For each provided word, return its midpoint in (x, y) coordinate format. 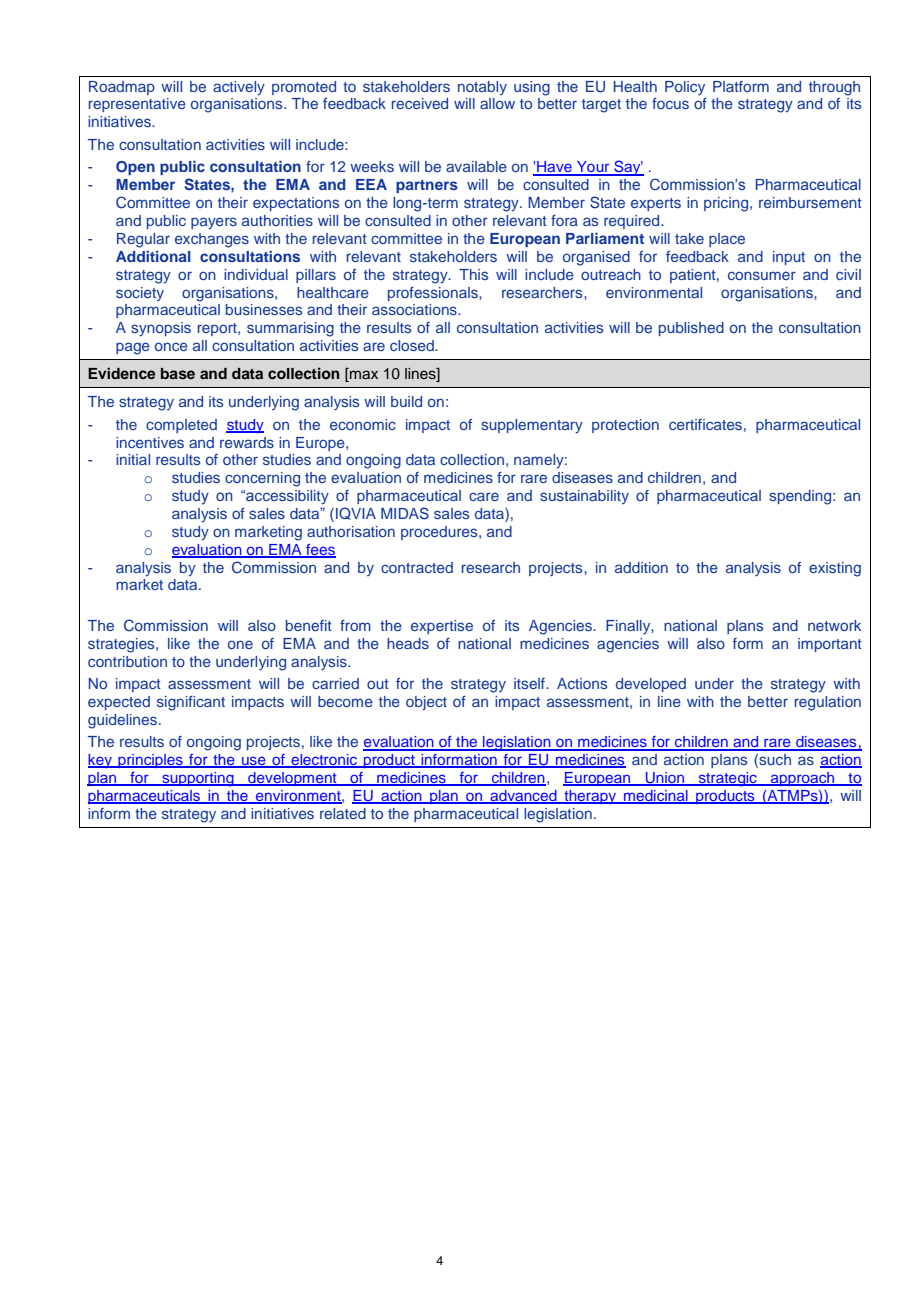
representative (137, 105)
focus (670, 103)
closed (413, 345)
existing (835, 569)
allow (497, 103)
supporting (198, 779)
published (691, 329)
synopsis (161, 329)
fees (320, 550)
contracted (417, 567)
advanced (523, 797)
